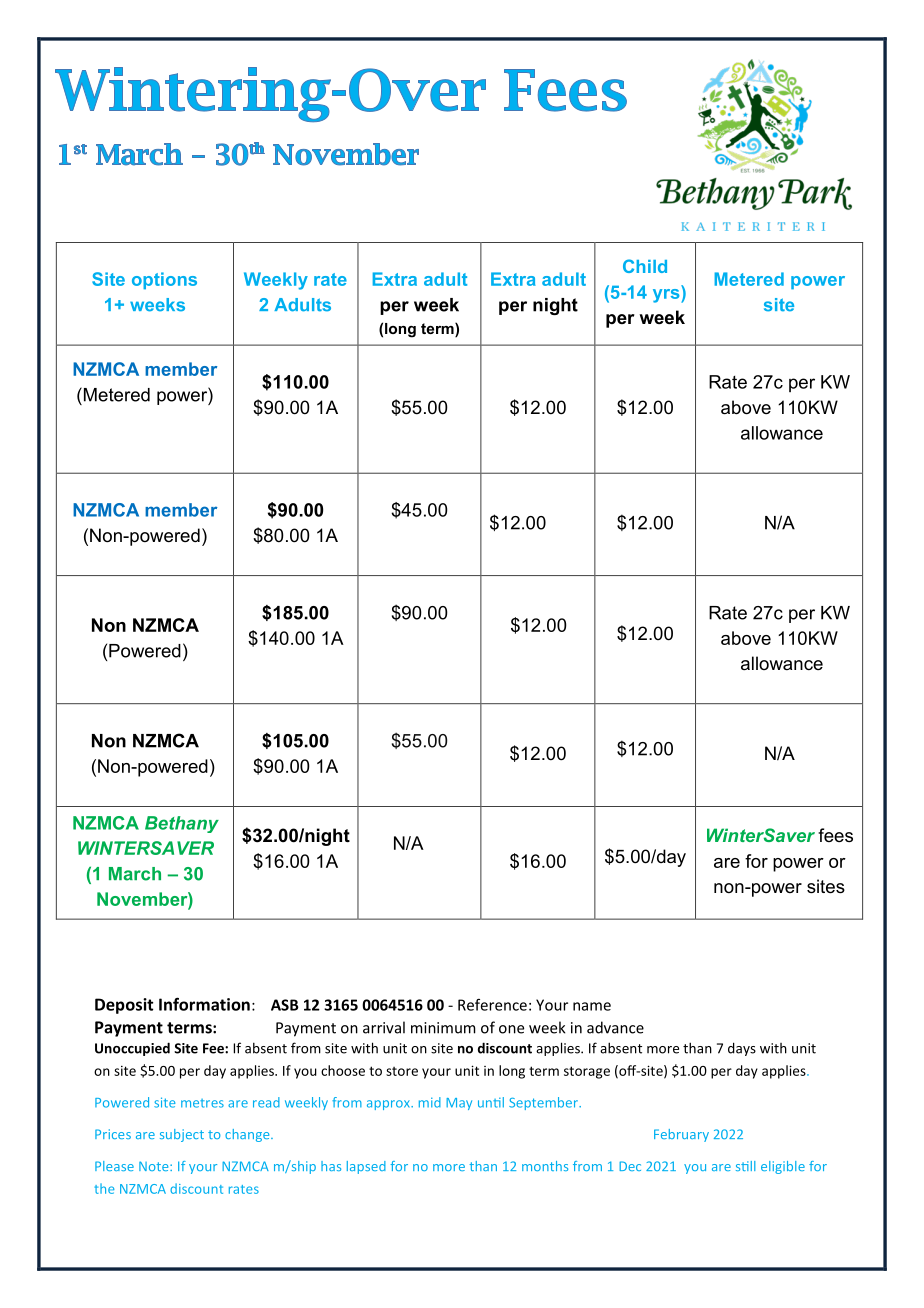 The image size is (924, 1308). I want to click on ASB, so click(285, 1005).
